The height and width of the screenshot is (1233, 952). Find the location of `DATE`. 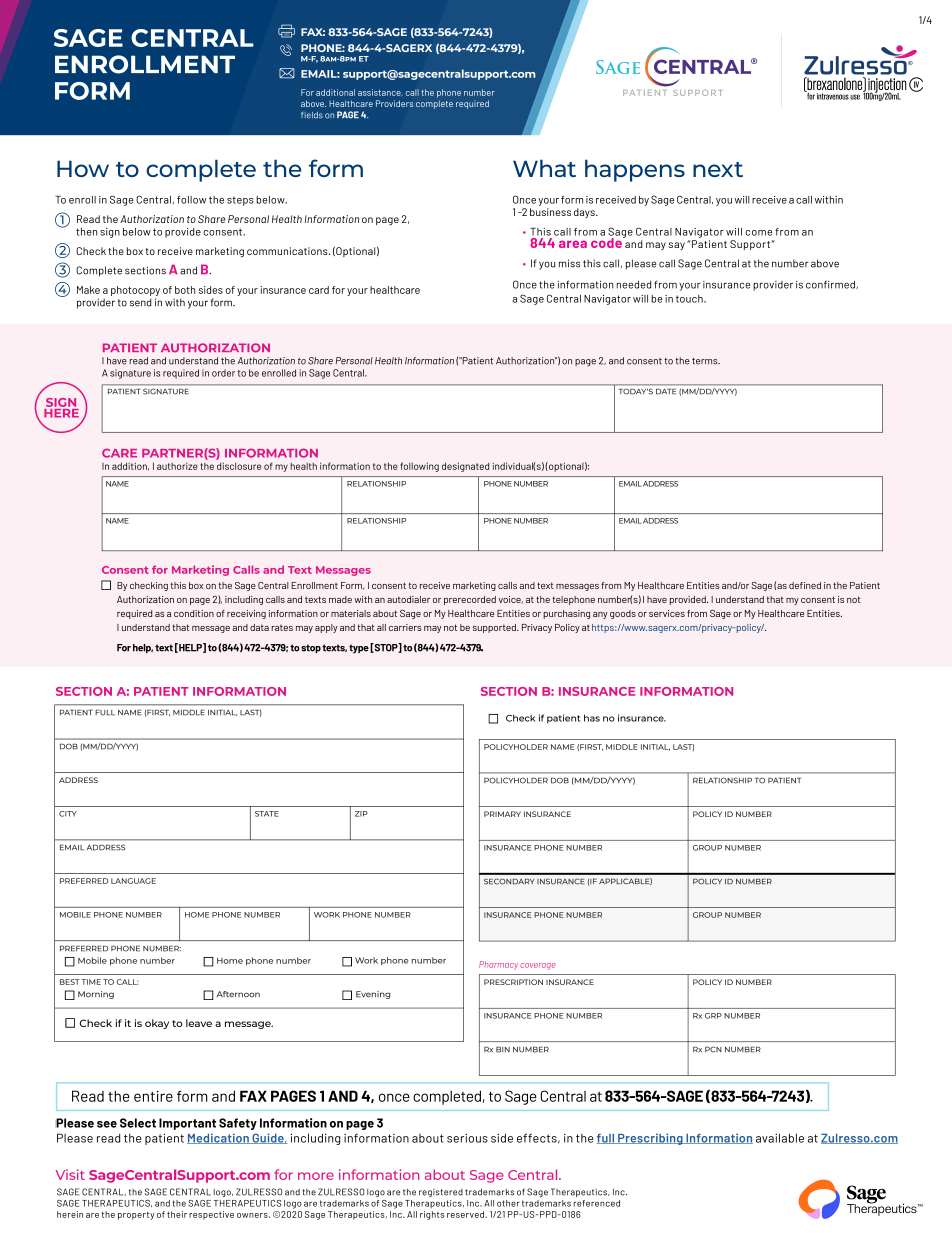

DATE is located at coordinates (666, 391).
